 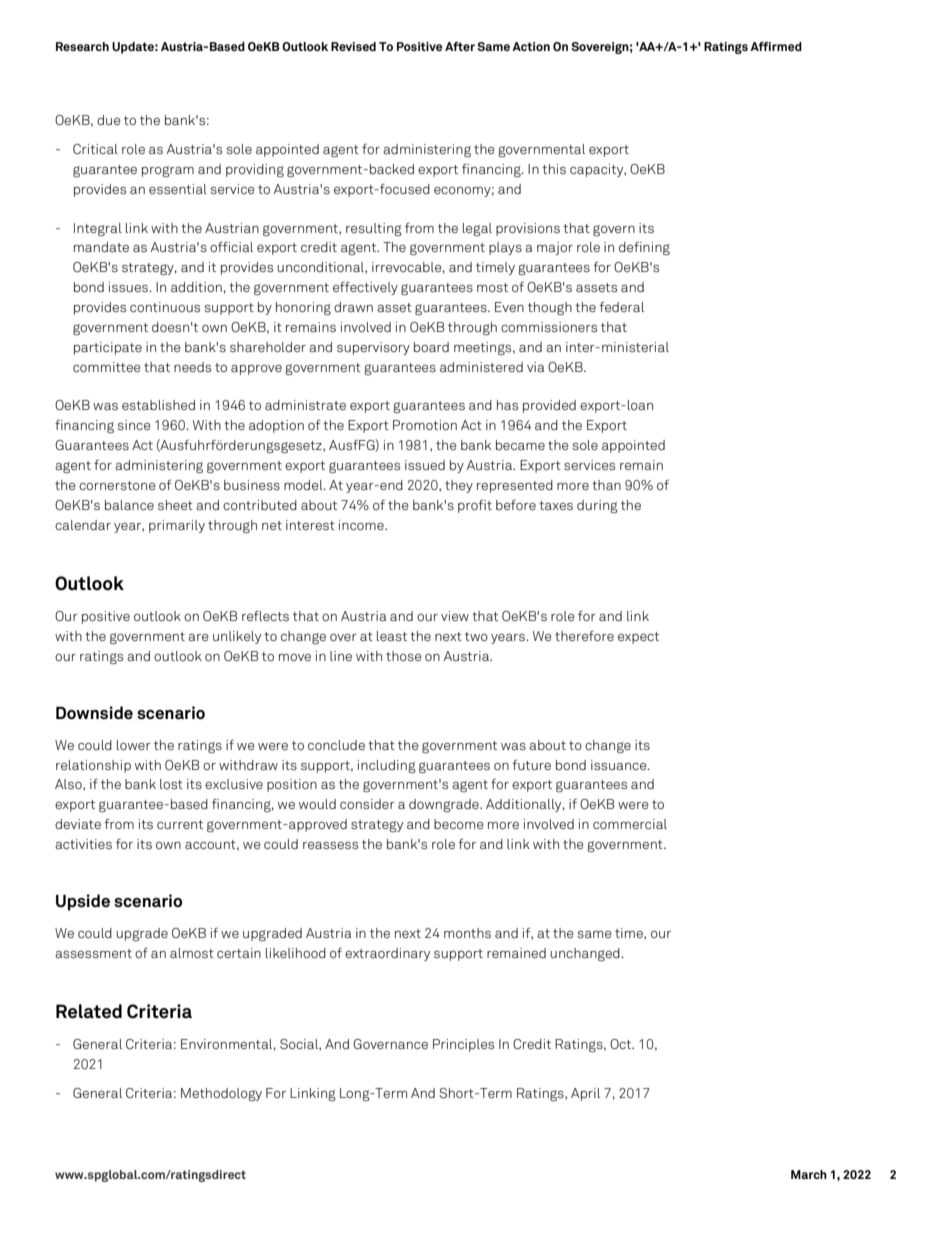 I want to click on federal, so click(x=621, y=307).
